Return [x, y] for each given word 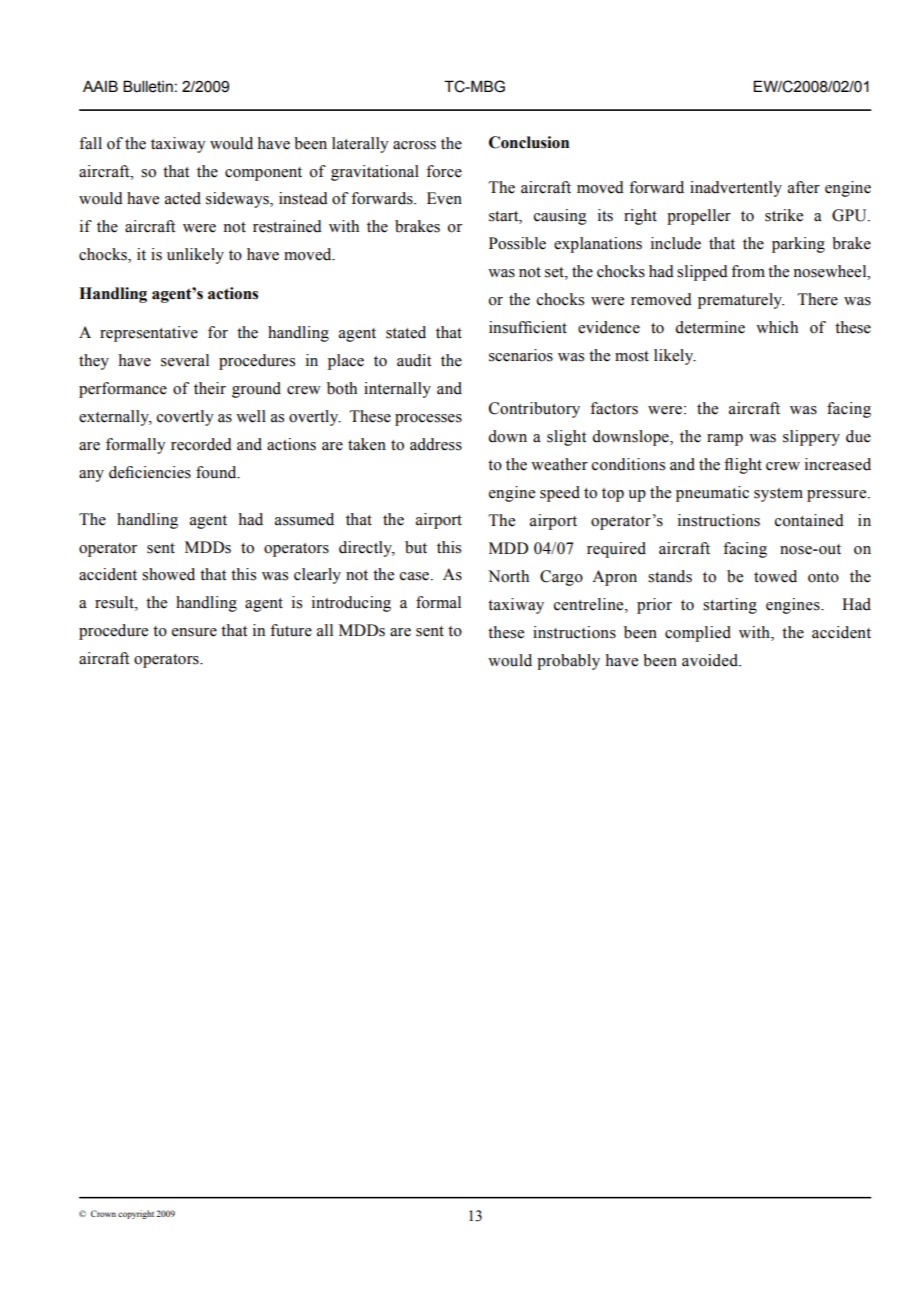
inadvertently [736, 189]
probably [568, 662]
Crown [103, 1213]
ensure [194, 632]
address [436, 444]
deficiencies [150, 472]
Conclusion [529, 142]
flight [743, 466]
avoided [711, 660]
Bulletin [148, 86]
